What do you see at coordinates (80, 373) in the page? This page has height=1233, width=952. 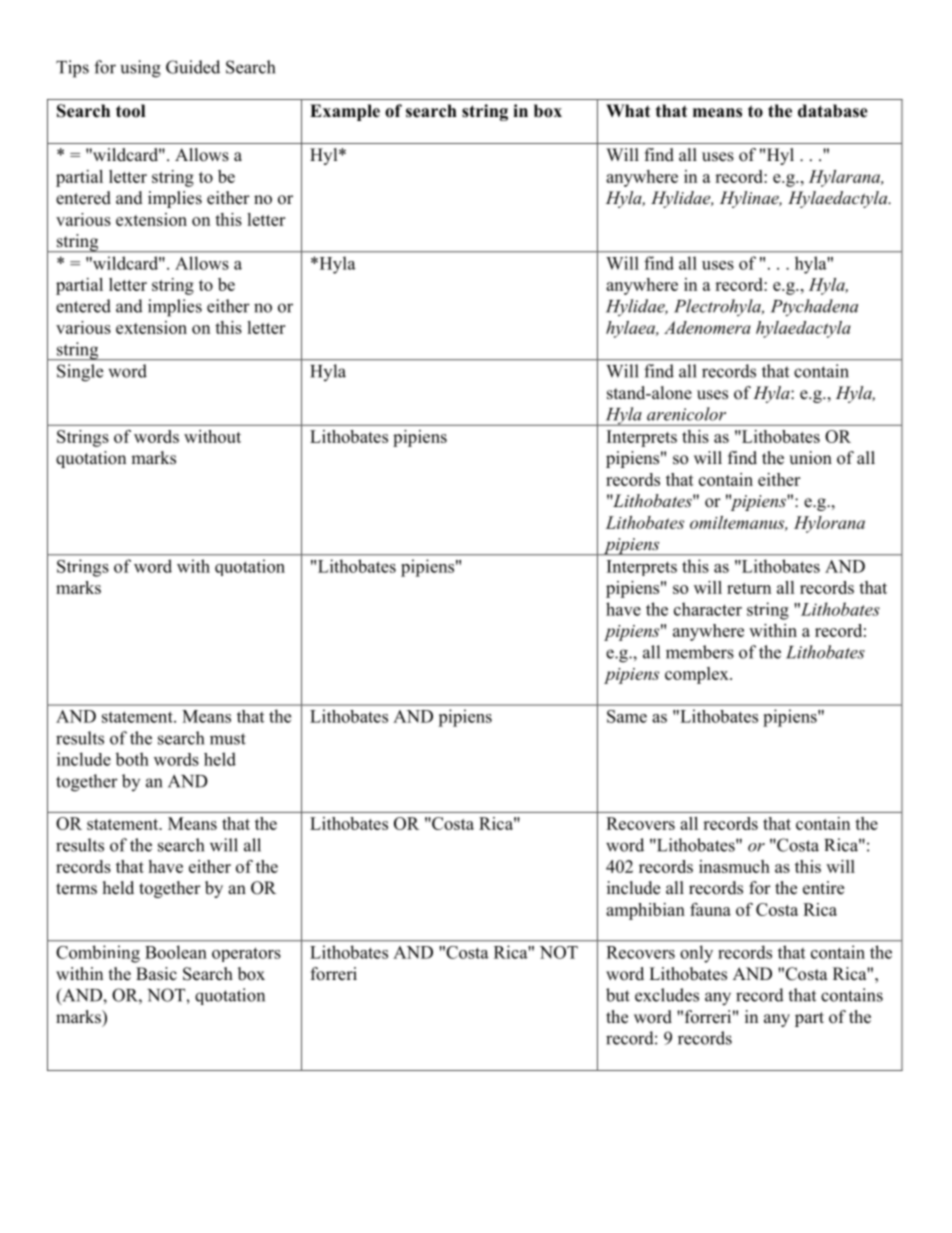 I see `Single` at bounding box center [80, 373].
